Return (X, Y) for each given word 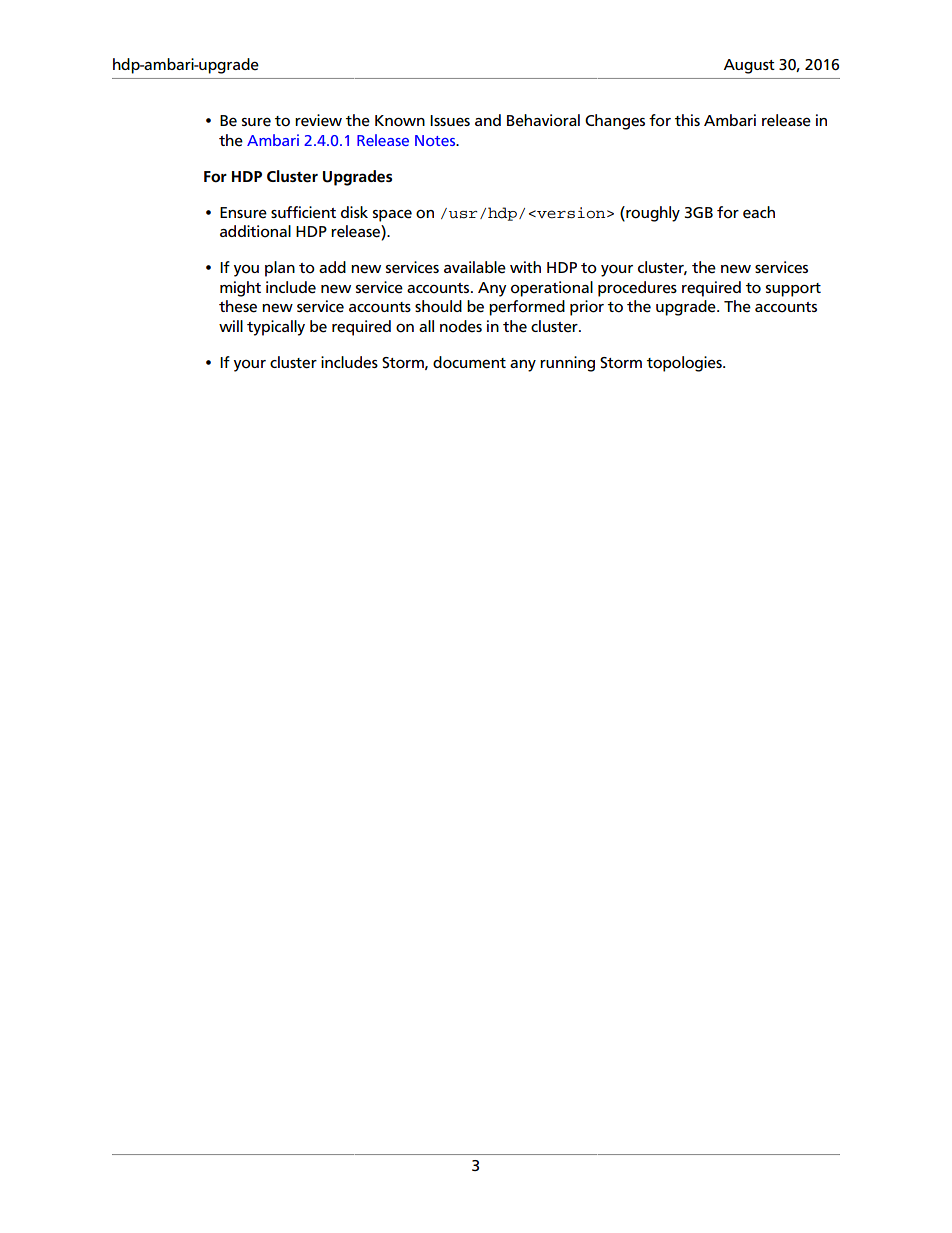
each (759, 212)
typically (276, 328)
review (318, 120)
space (392, 216)
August (749, 66)
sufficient (303, 212)
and (488, 120)
